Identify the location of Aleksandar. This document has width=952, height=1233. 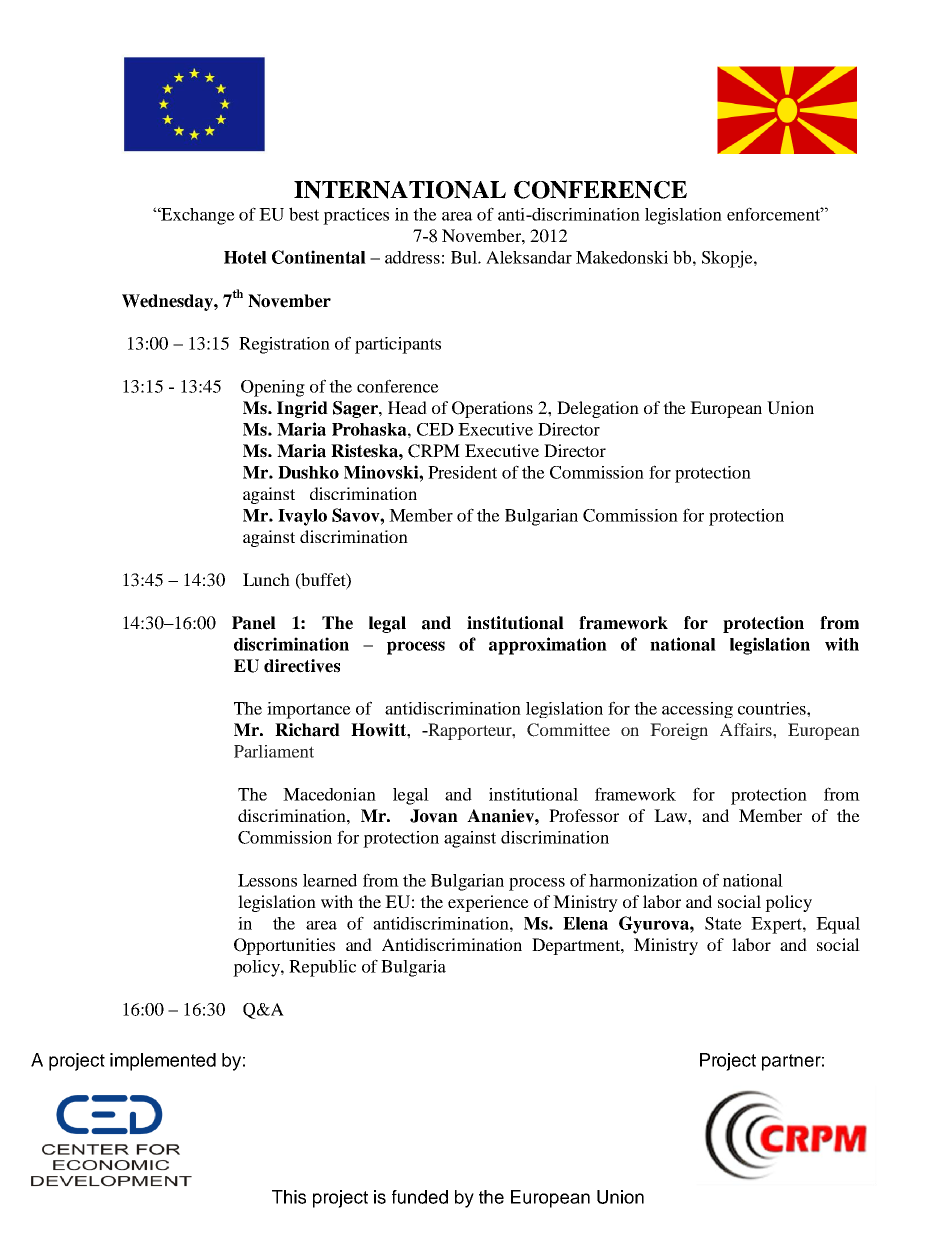
(529, 257).
